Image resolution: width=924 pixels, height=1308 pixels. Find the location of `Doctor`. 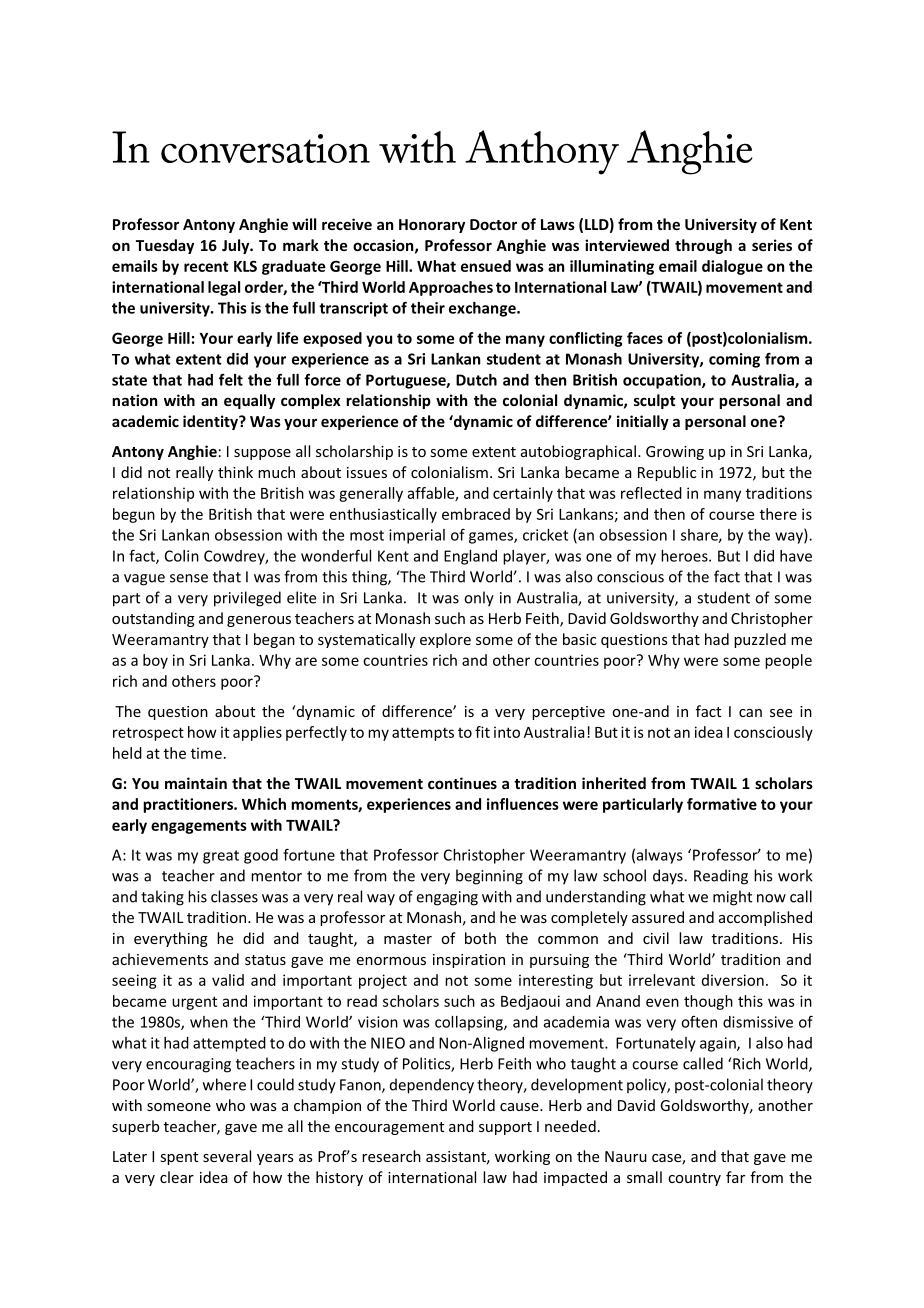

Doctor is located at coordinates (493, 224).
